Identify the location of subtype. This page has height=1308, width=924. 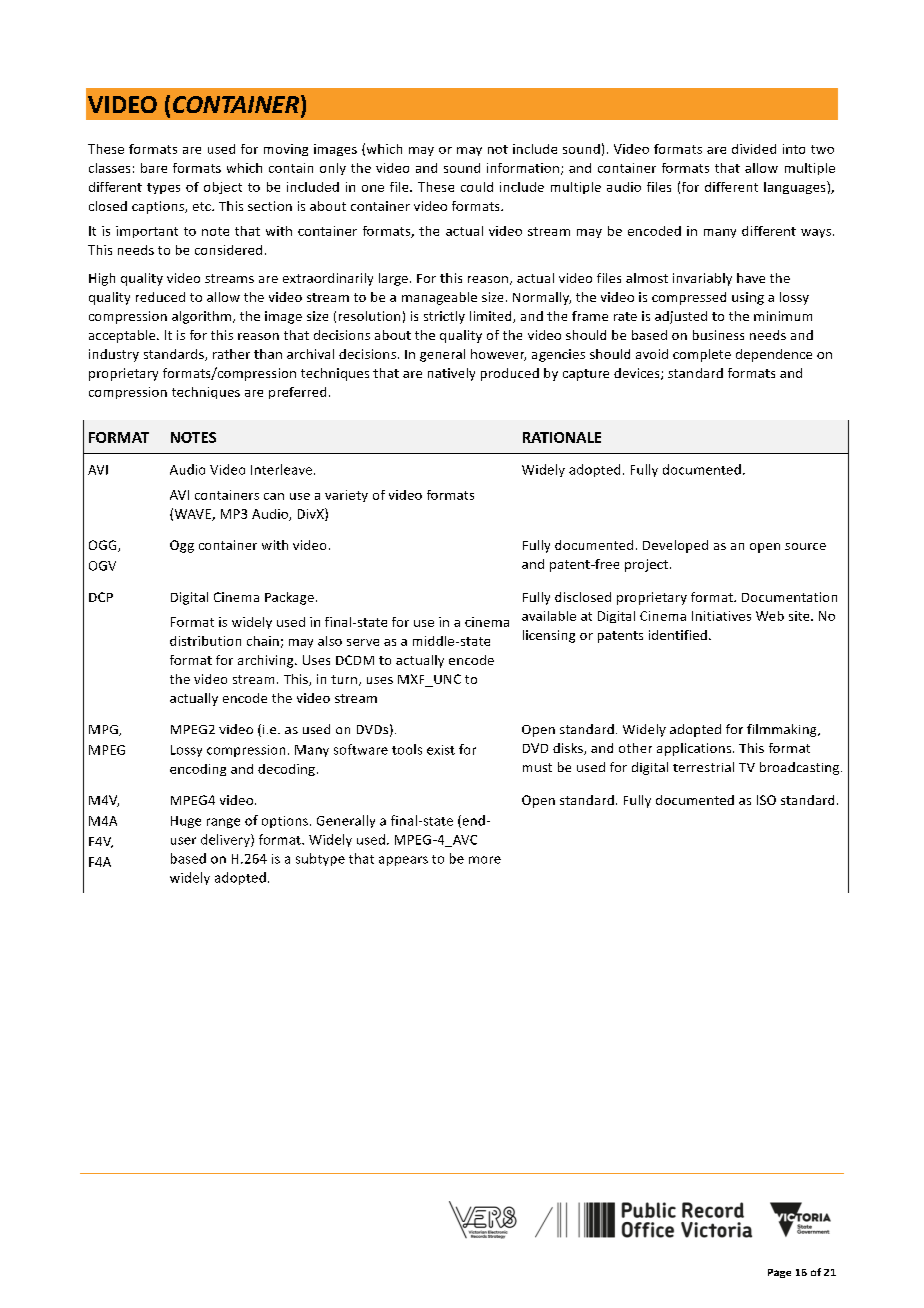
(320, 859).
